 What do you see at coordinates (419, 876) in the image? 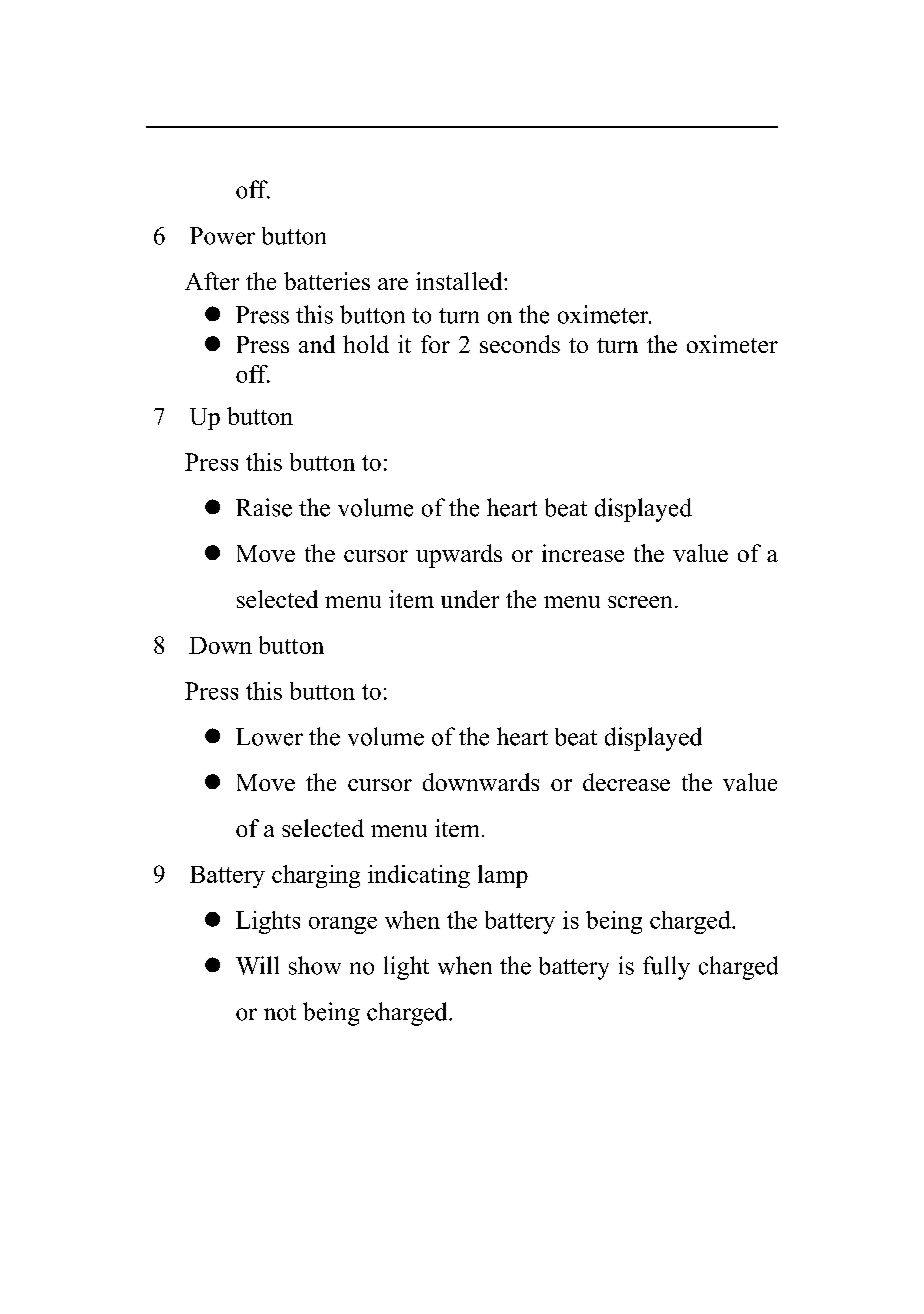
I see `indicating` at bounding box center [419, 876].
